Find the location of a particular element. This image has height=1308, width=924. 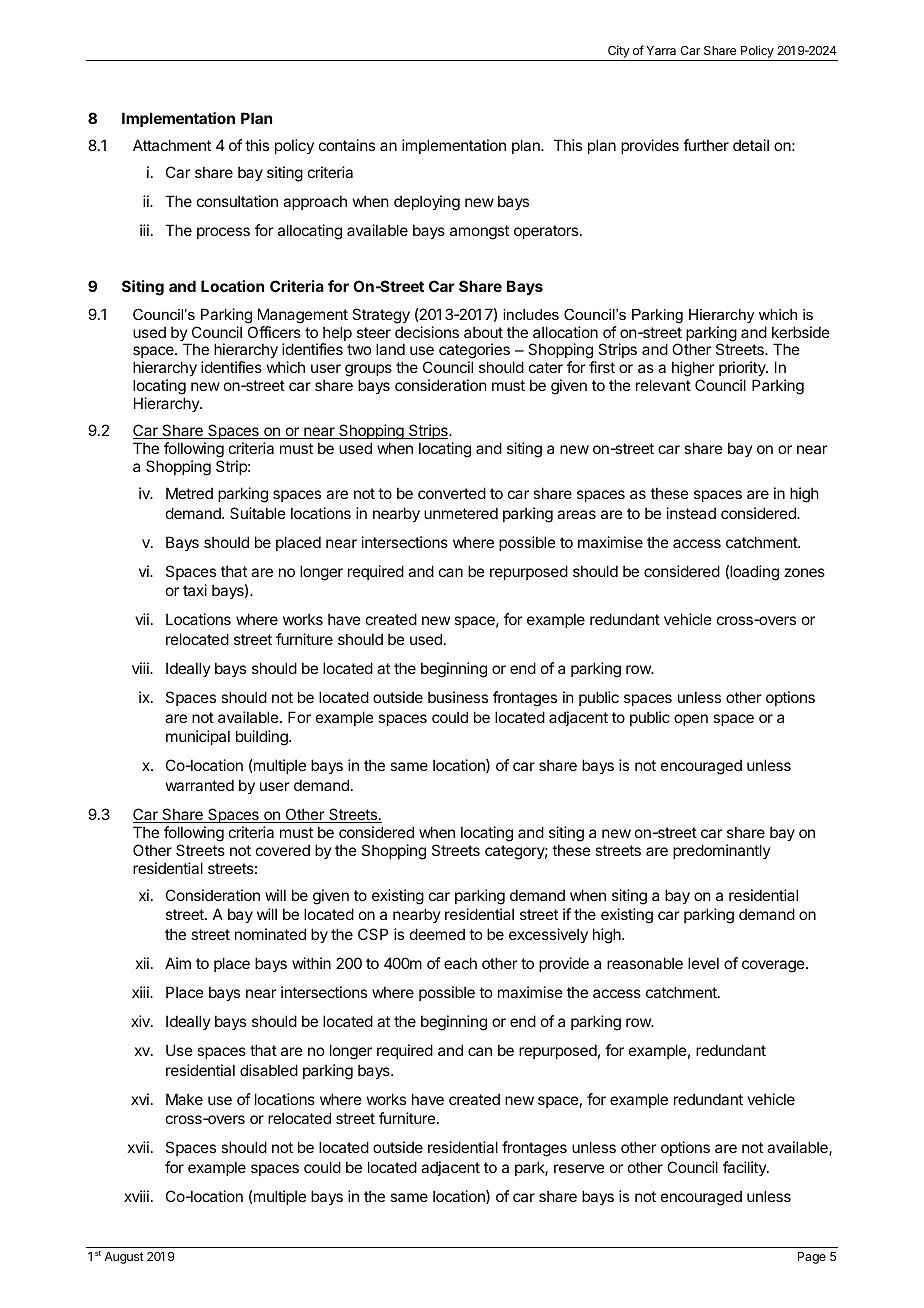

Aim is located at coordinates (178, 963).
